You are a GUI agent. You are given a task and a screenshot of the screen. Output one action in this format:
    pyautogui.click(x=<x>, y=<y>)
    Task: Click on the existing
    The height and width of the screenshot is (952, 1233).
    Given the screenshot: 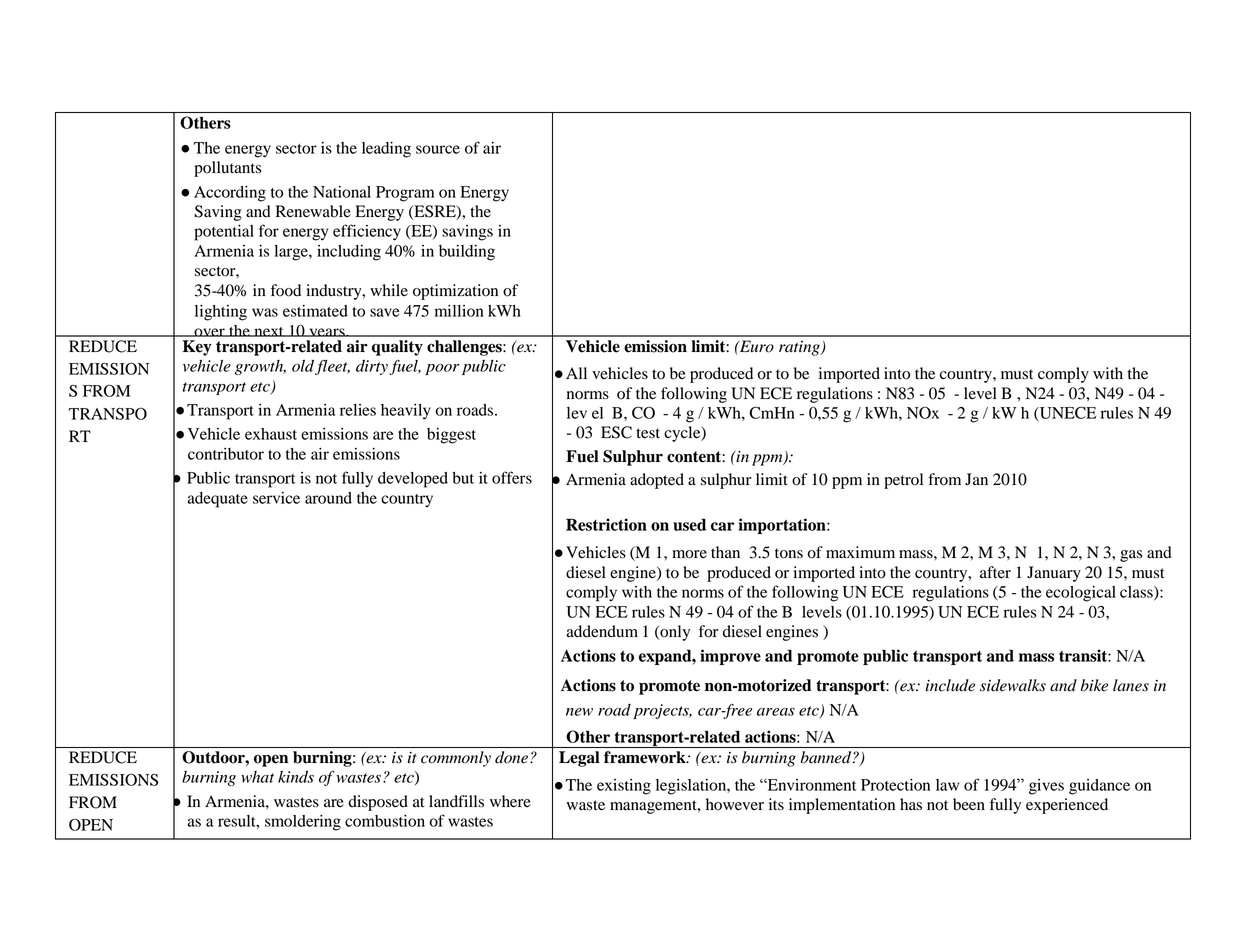 What is the action you would take?
    pyautogui.click(x=624, y=787)
